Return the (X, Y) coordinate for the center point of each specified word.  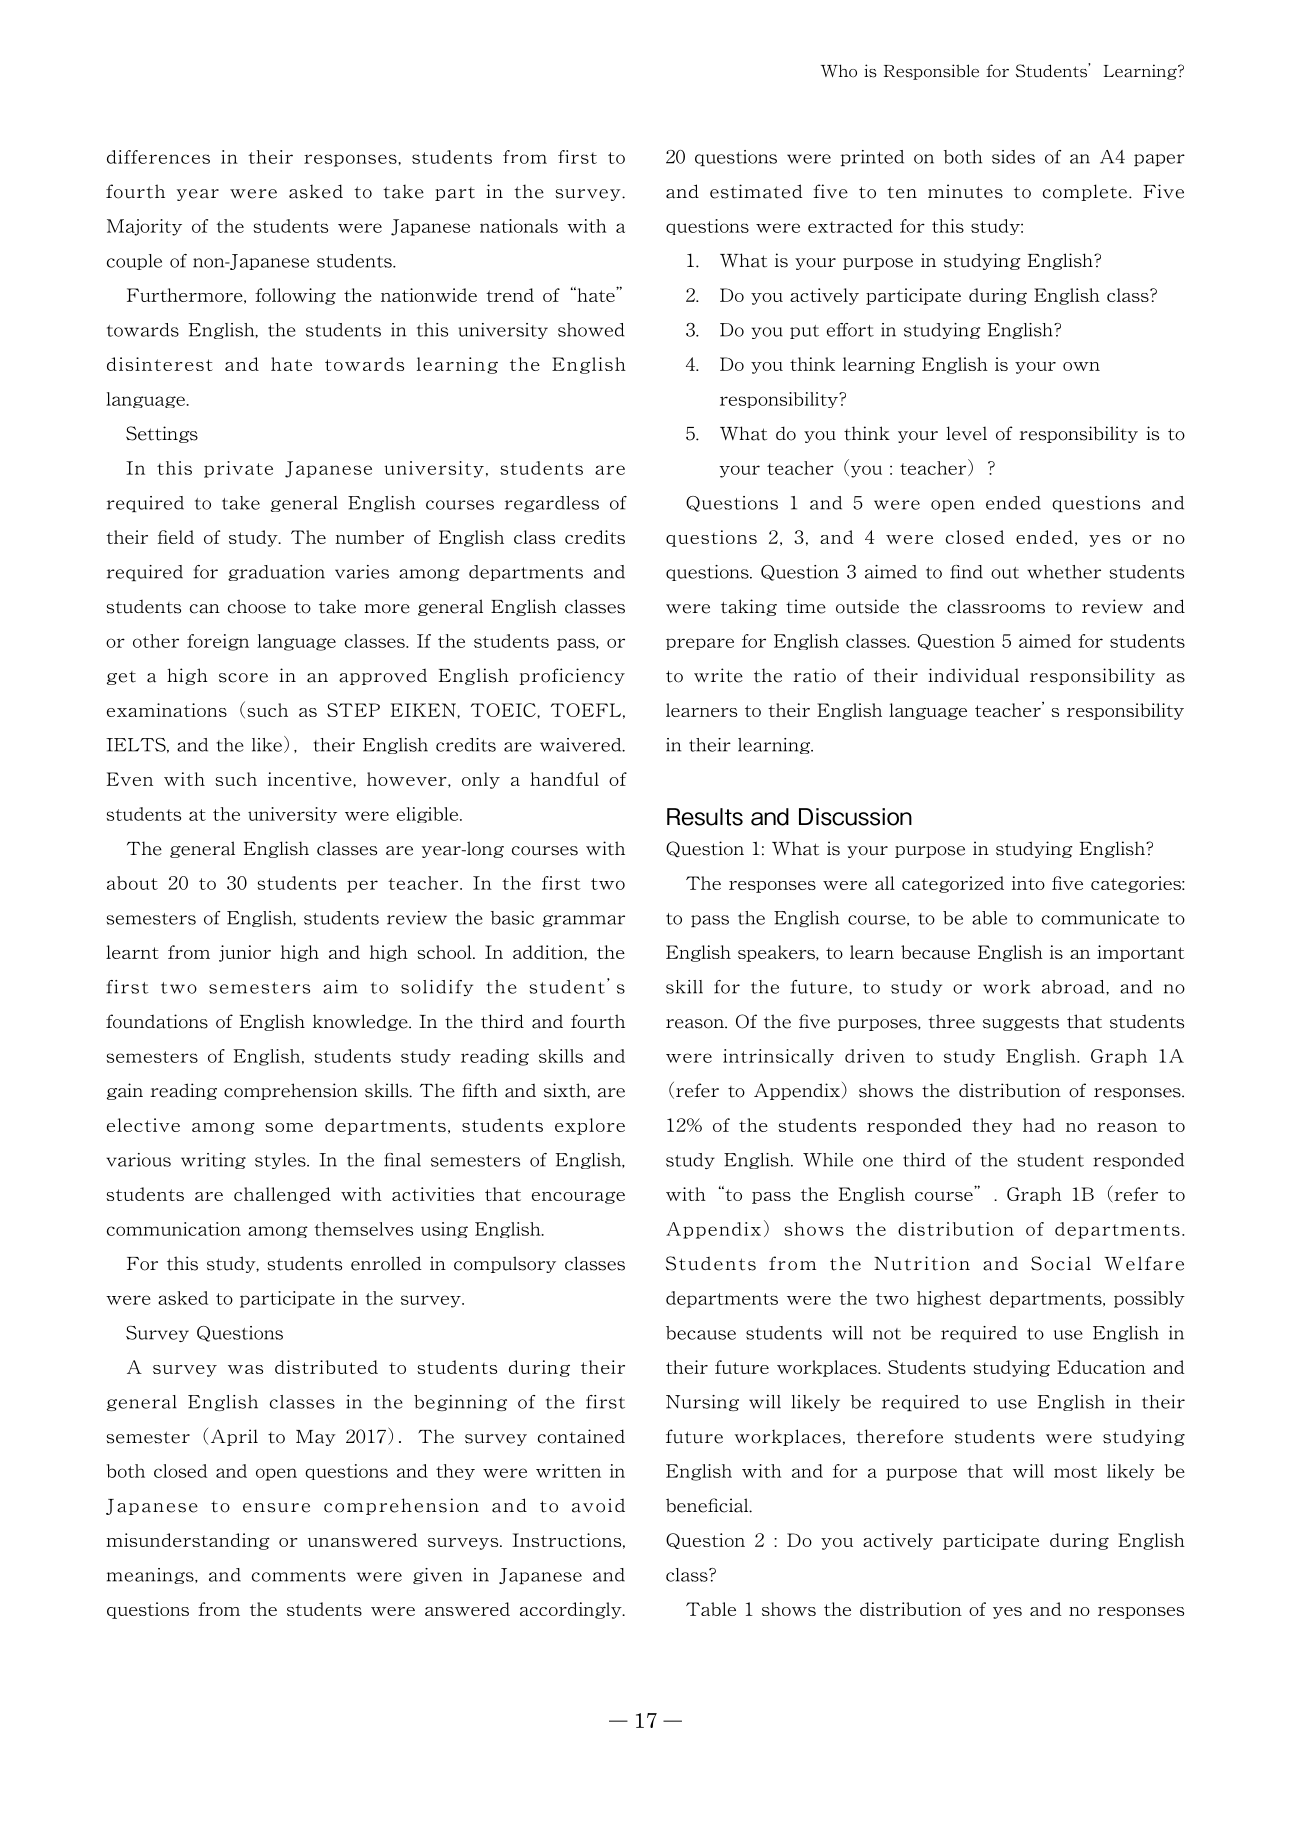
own (1081, 366)
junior (245, 953)
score (243, 678)
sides (1013, 157)
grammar (584, 921)
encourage (578, 1197)
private (238, 469)
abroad (1074, 987)
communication (174, 1229)
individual (973, 675)
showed (591, 330)
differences (158, 157)
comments (299, 1576)
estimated (756, 191)
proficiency (572, 676)
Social (1061, 1263)
